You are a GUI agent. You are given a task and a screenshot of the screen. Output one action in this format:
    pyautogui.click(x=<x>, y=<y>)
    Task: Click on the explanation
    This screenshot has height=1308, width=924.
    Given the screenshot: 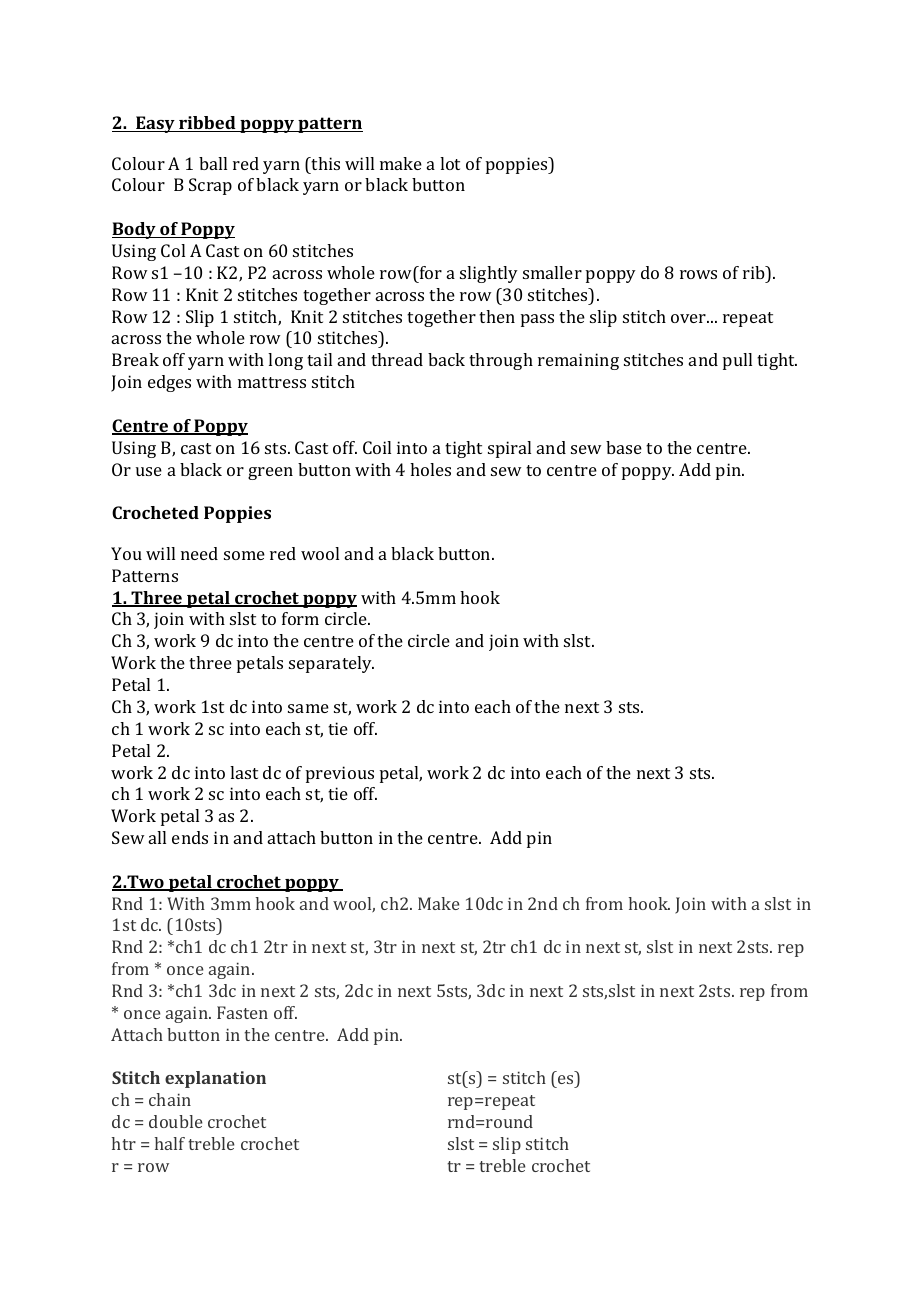 What is the action you would take?
    pyautogui.click(x=215, y=1079)
